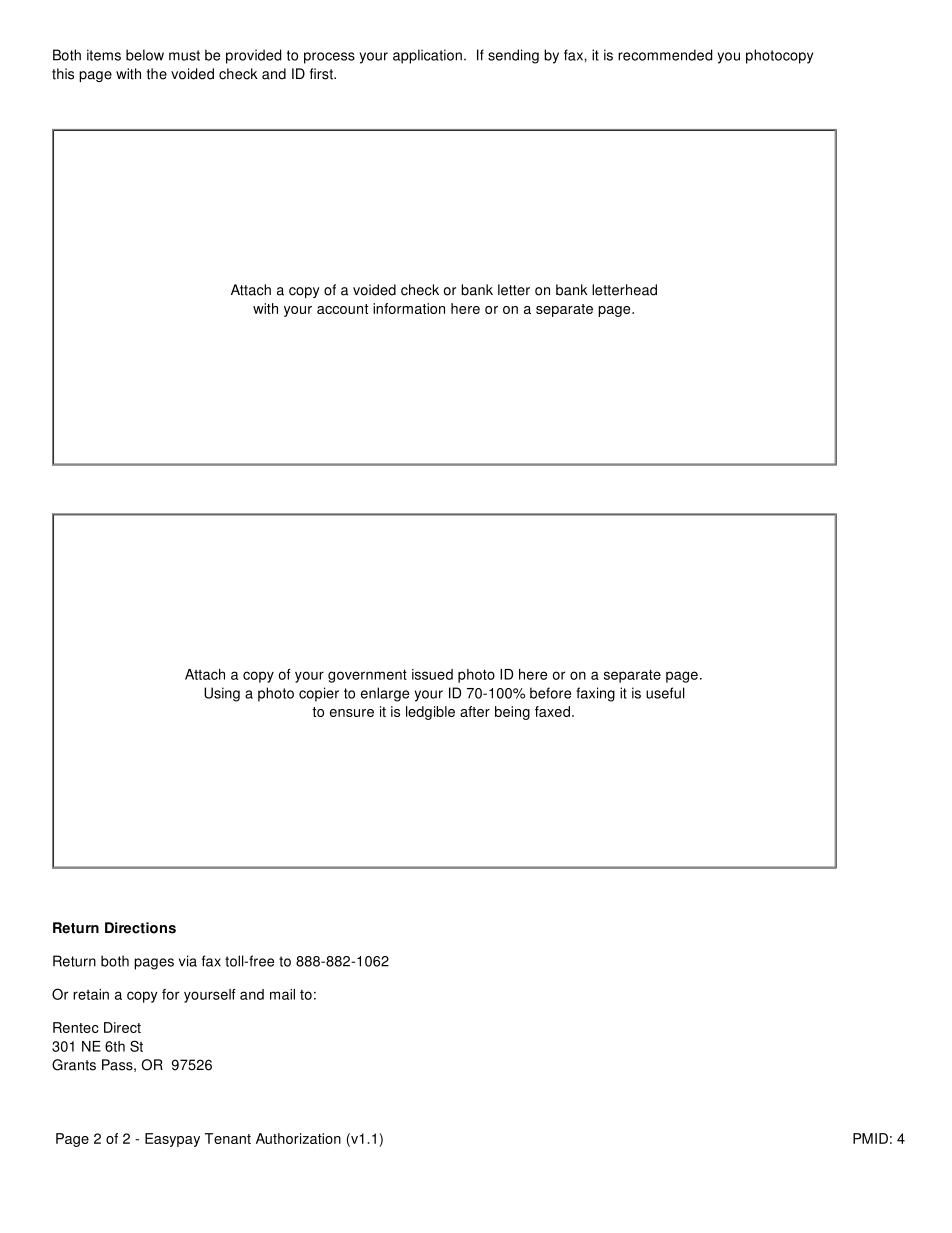  Describe the element at coordinates (409, 308) in the page. I see `information` at that location.
